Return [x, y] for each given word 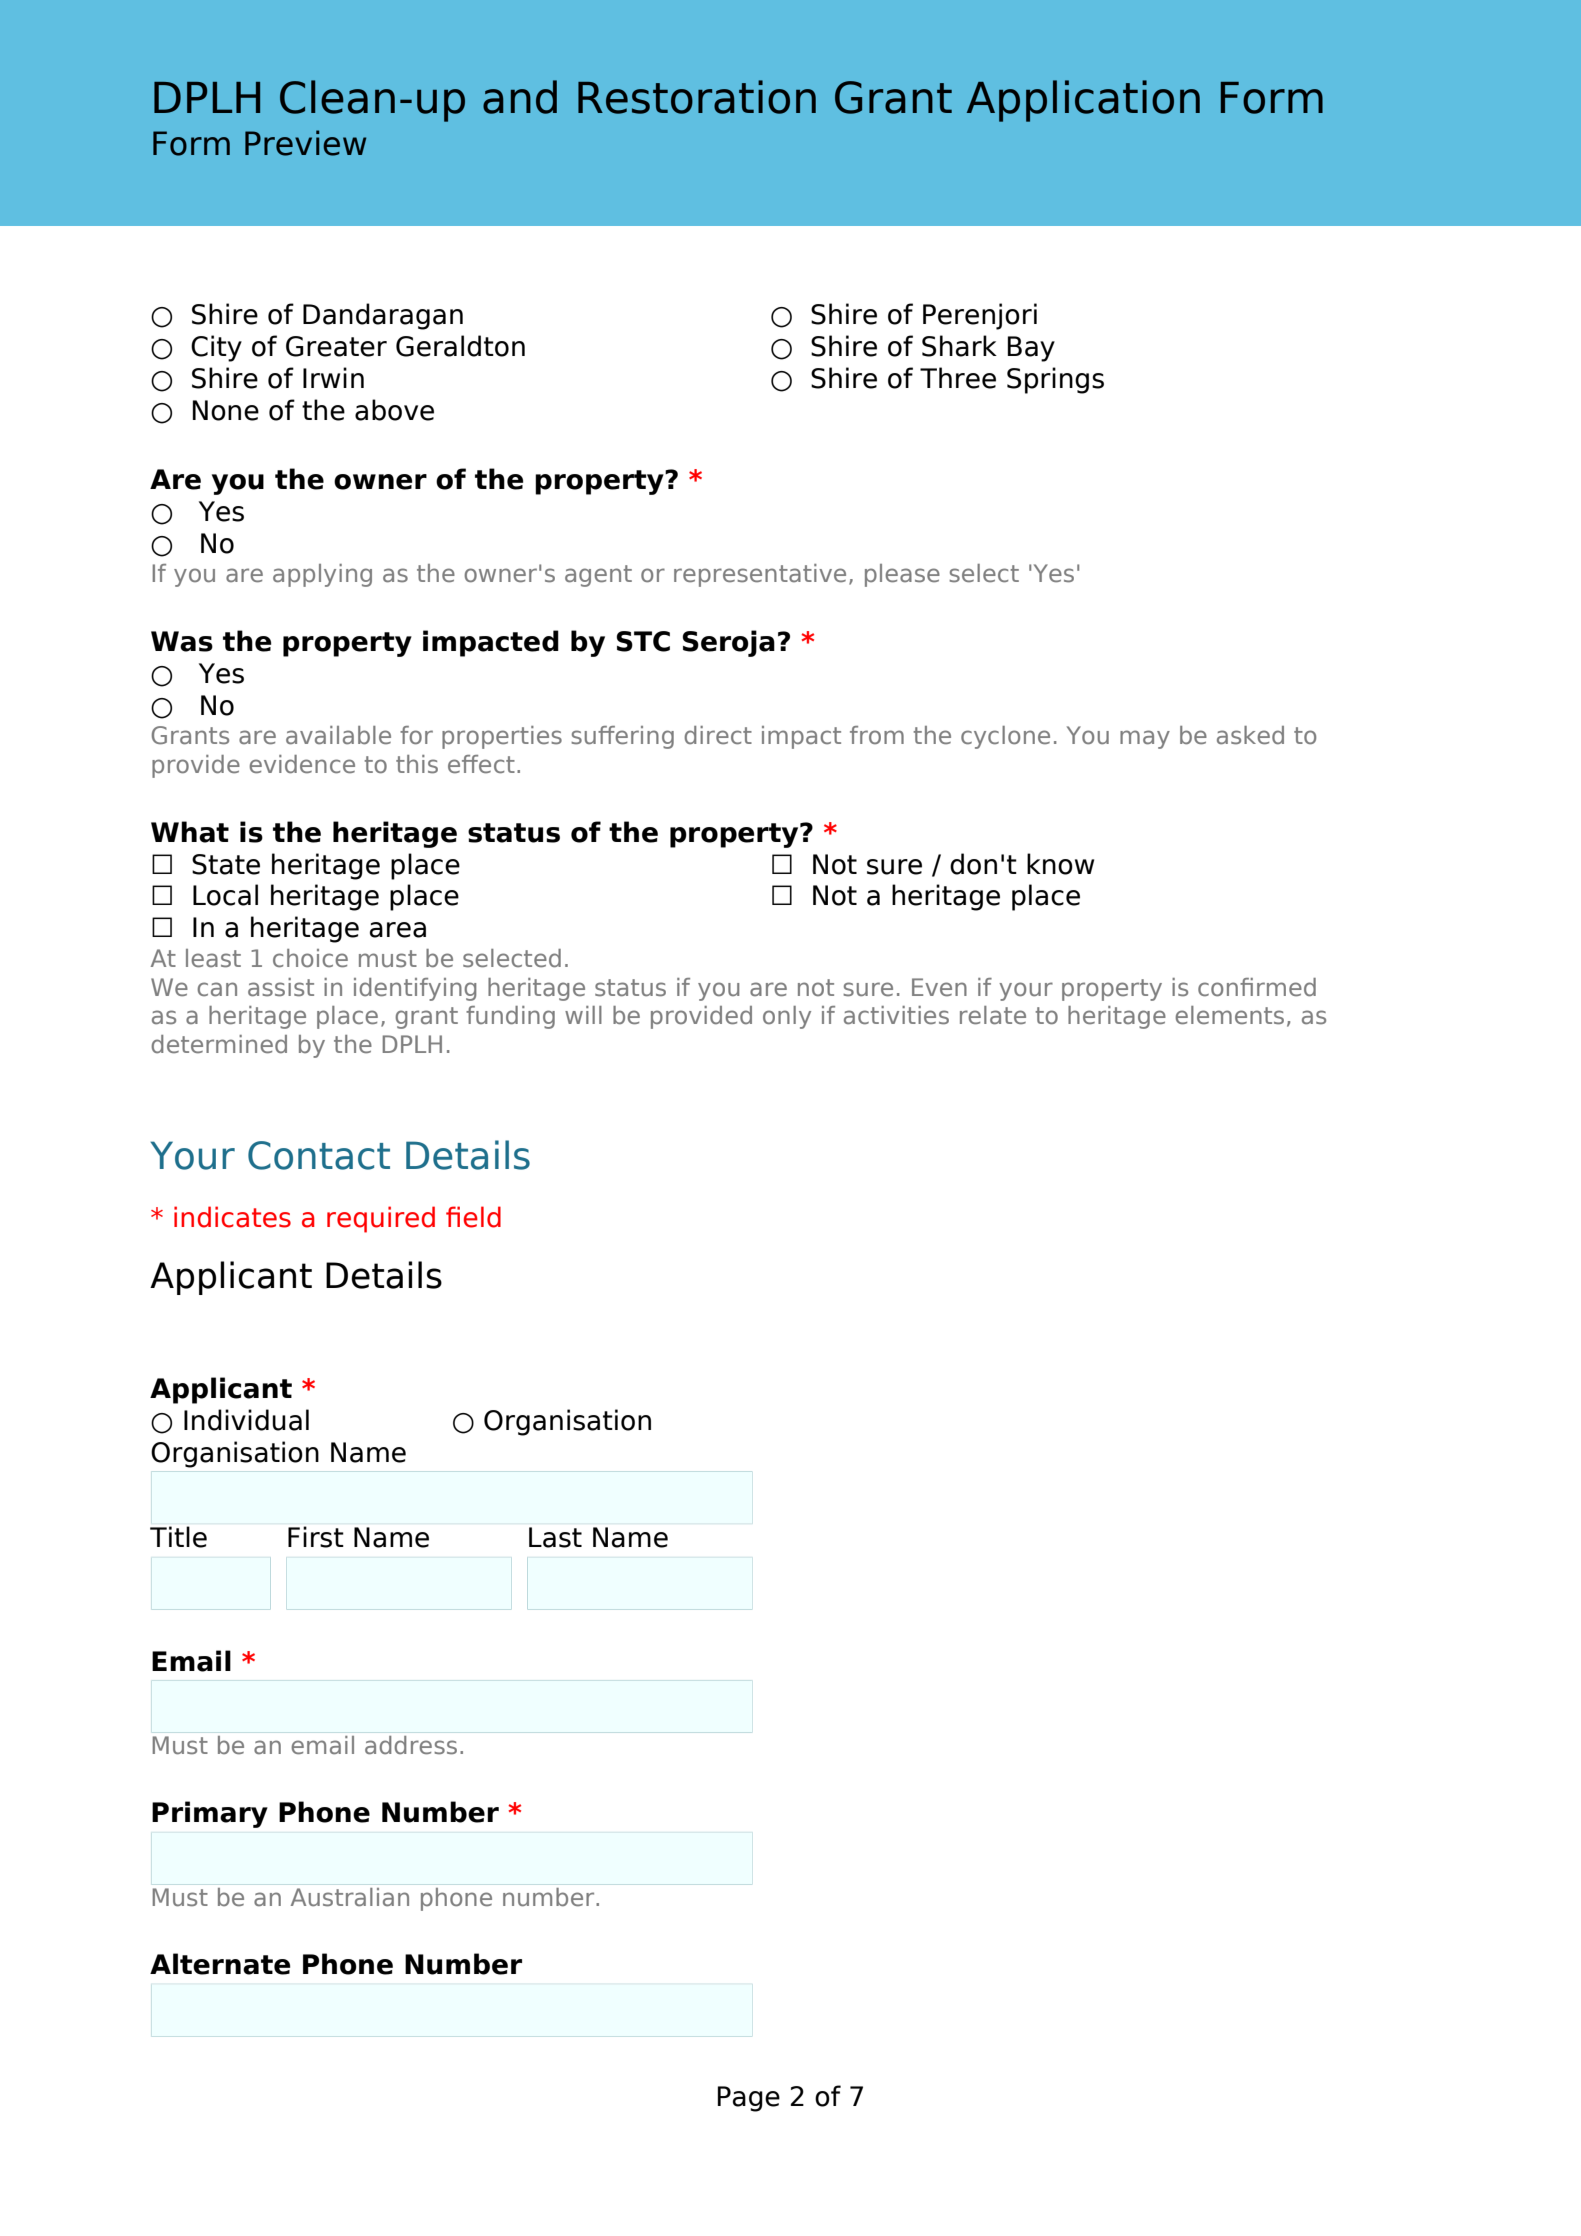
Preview [305, 143]
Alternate [220, 1964]
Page [749, 2099]
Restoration [697, 97]
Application [1083, 101]
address [411, 1745]
